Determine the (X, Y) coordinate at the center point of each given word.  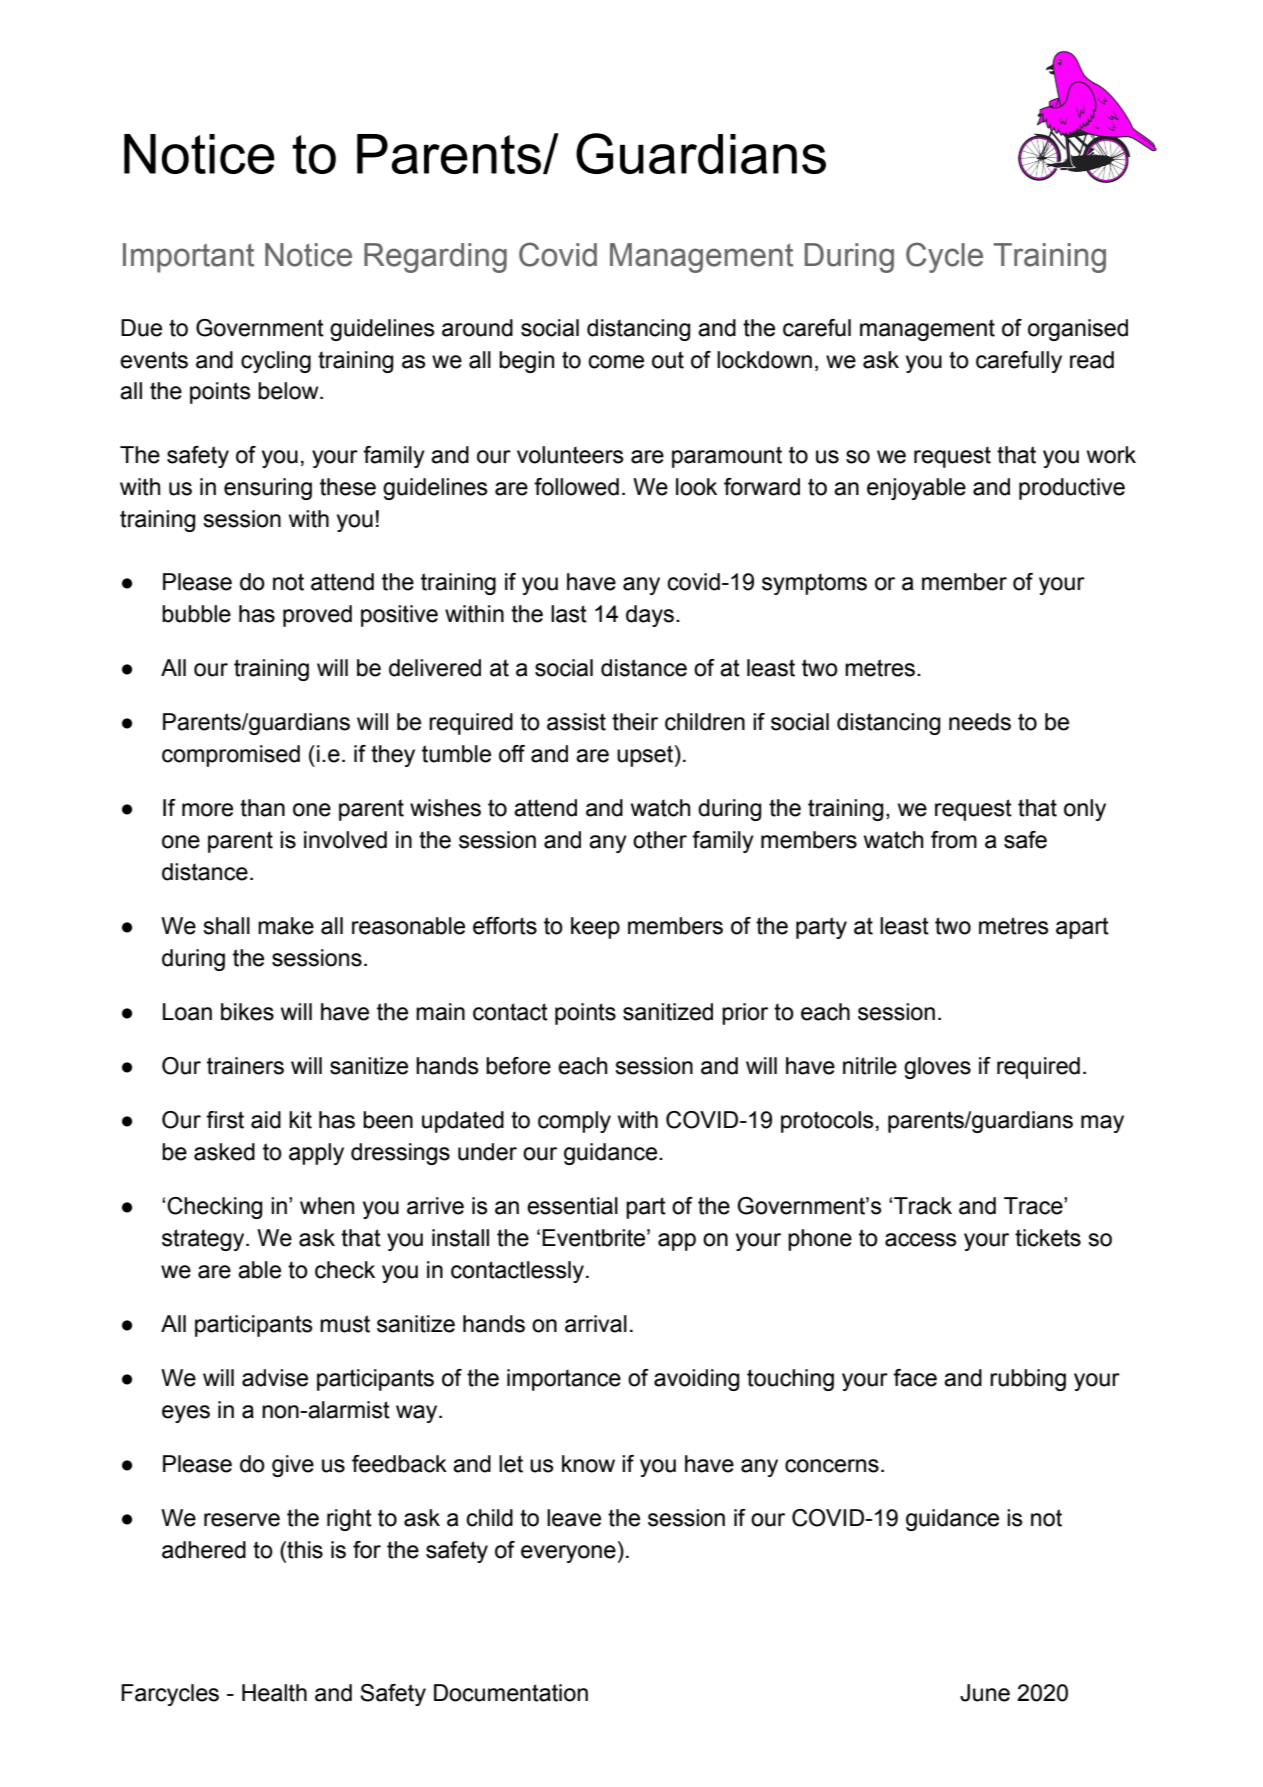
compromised (231, 756)
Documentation (511, 1693)
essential (572, 1206)
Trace (1034, 1206)
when (327, 1206)
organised (1078, 330)
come (616, 362)
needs (980, 722)
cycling (276, 362)
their (635, 722)
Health (274, 1693)
